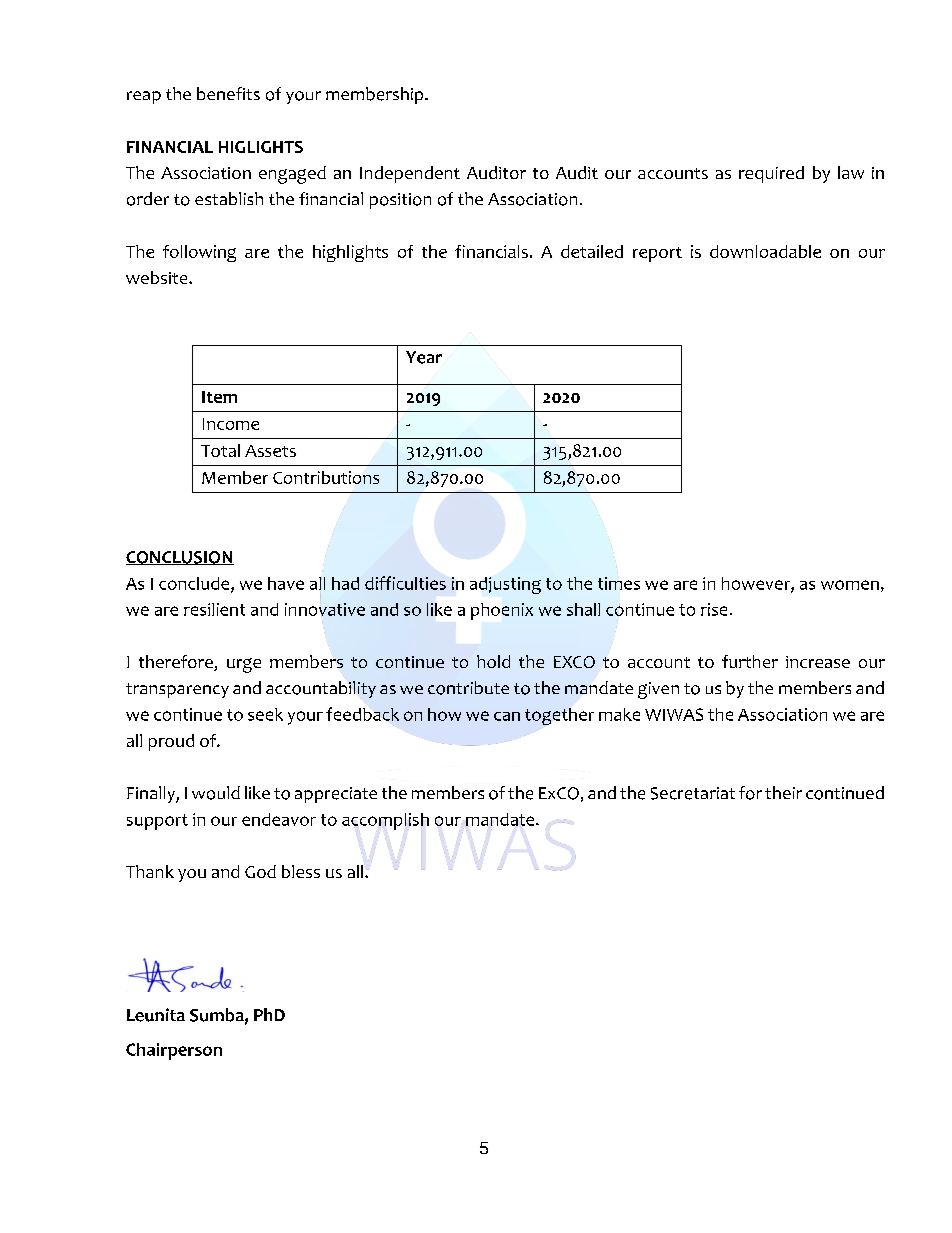 The height and width of the screenshot is (1233, 952). What do you see at coordinates (424, 357) in the screenshot?
I see `Year` at bounding box center [424, 357].
